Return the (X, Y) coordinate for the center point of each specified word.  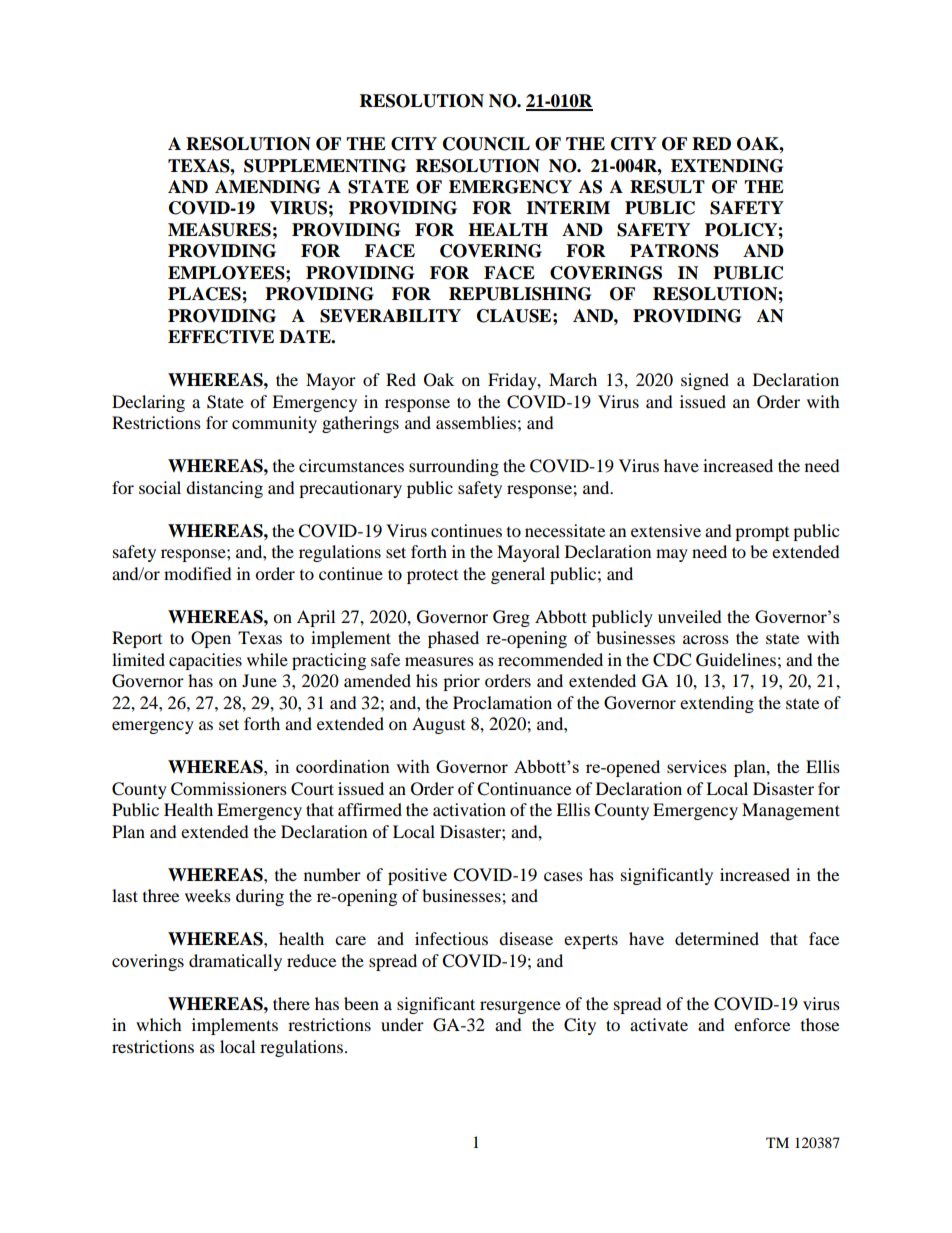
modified (198, 573)
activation (469, 809)
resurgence (520, 1007)
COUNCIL (486, 144)
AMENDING (267, 187)
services (697, 766)
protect (432, 576)
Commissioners (229, 789)
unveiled (690, 616)
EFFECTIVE (221, 337)
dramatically (235, 962)
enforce (762, 1024)
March (573, 379)
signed (705, 381)
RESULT (667, 187)
